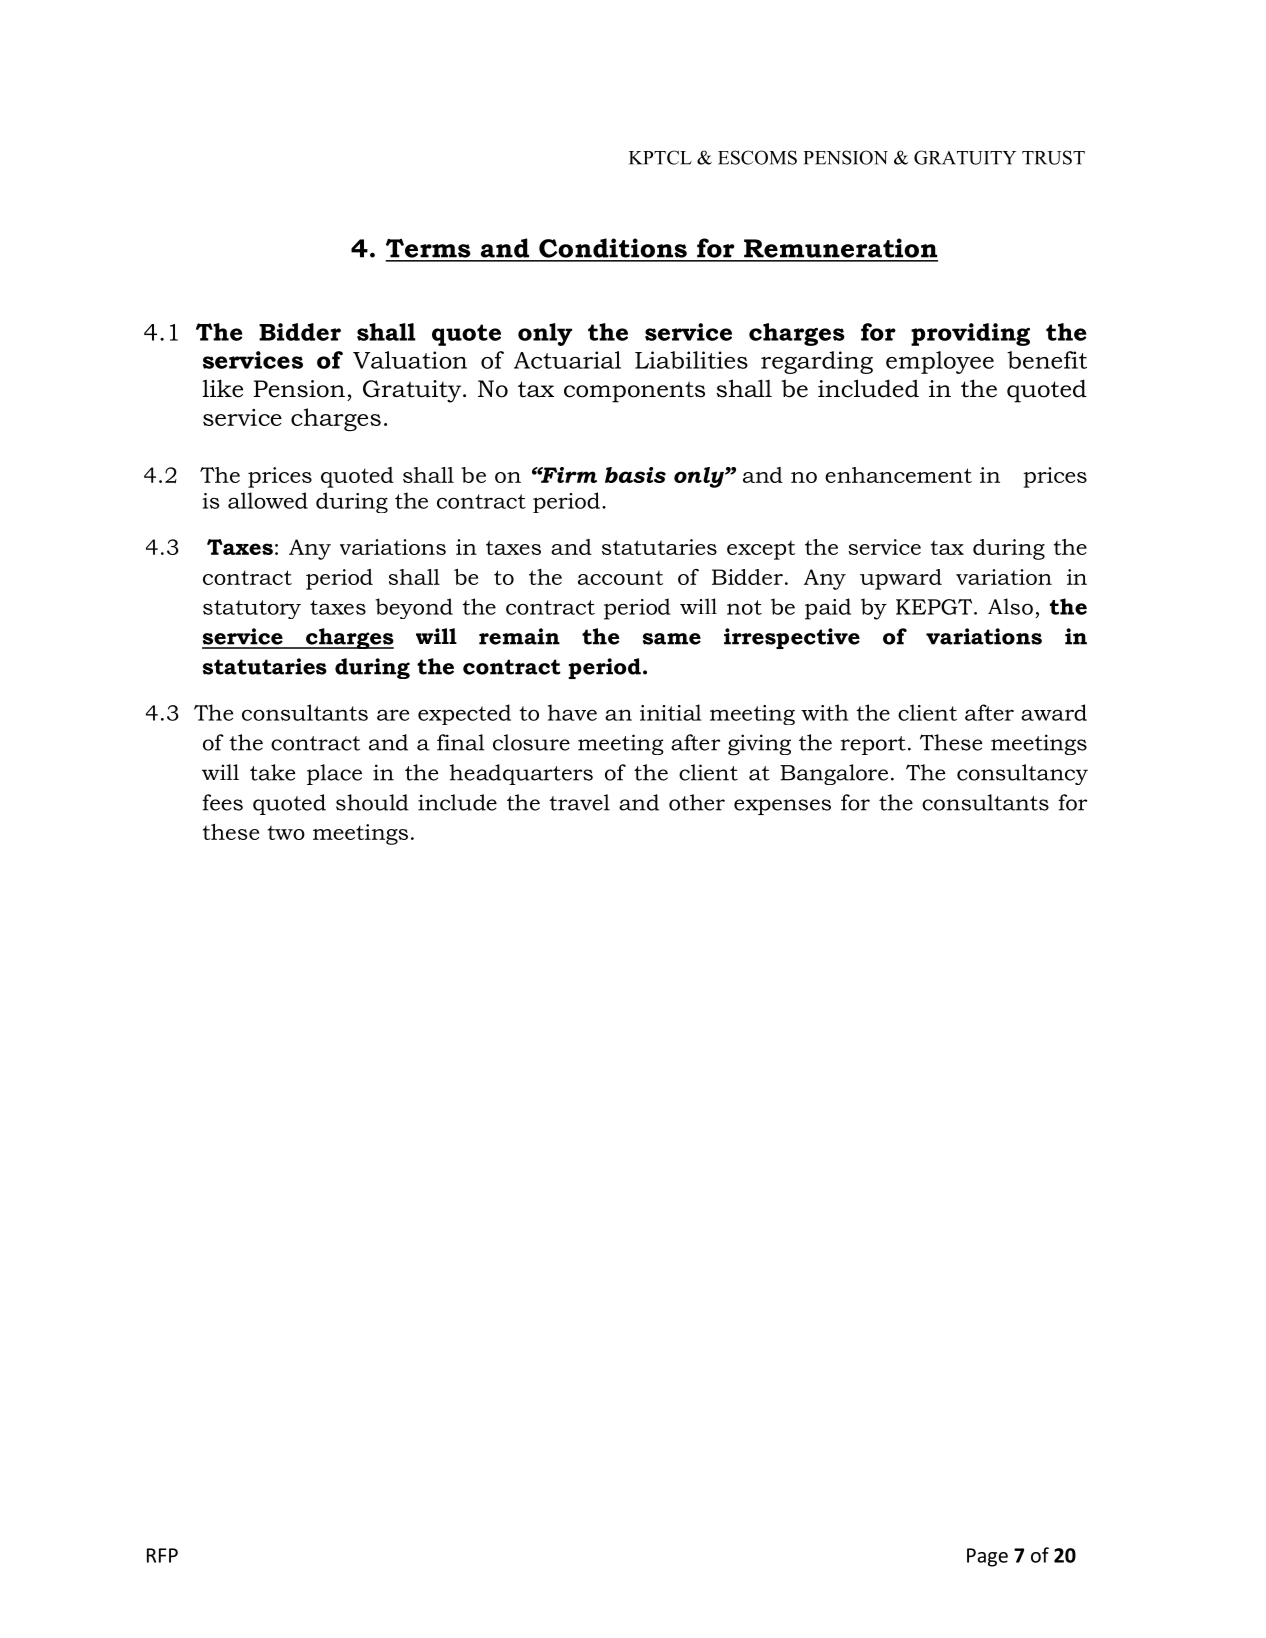 The height and width of the page is (1638, 1266). Describe the element at coordinates (579, 802) in the page. I see `travel` at that location.
